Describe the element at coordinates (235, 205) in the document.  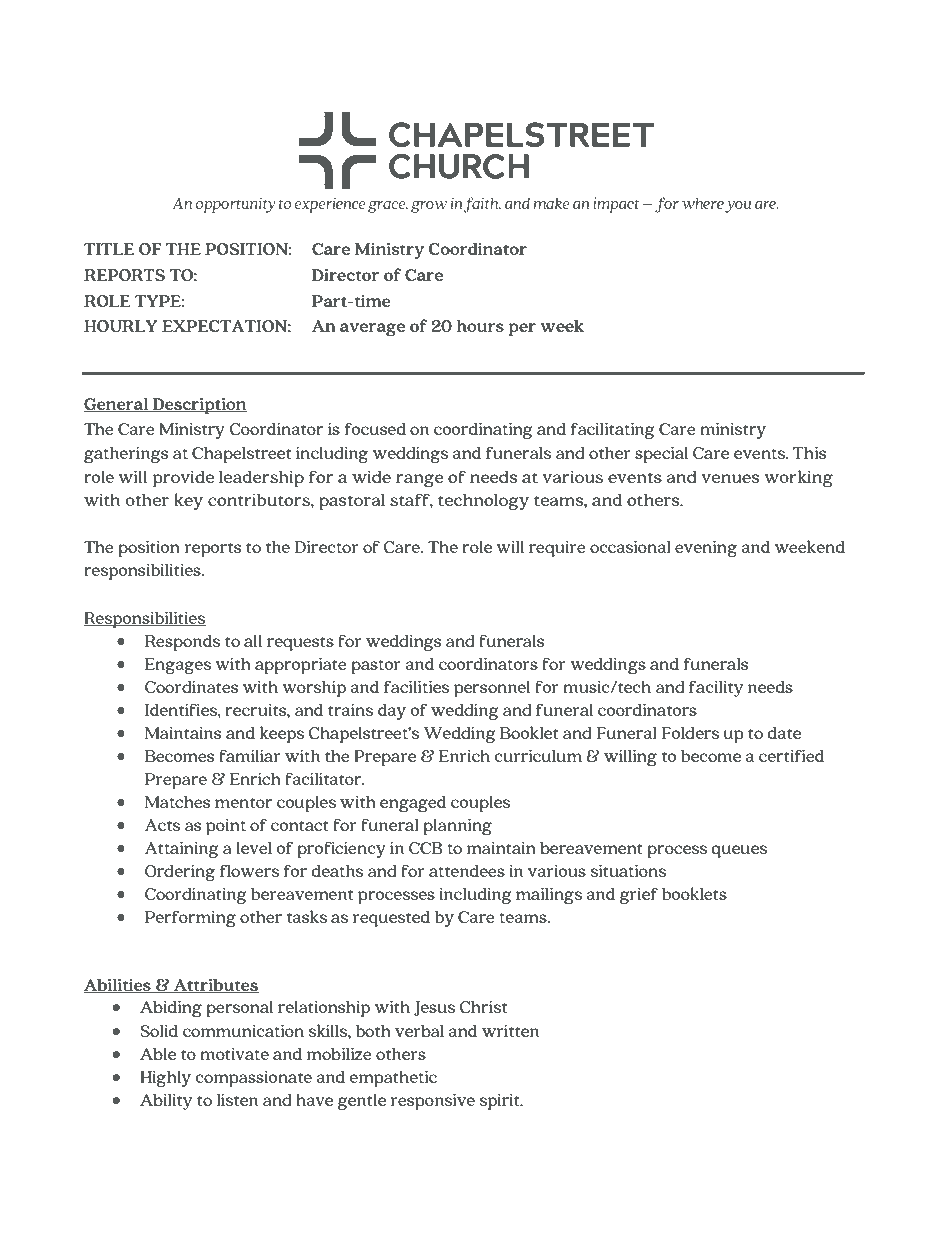
I see `opportunity` at that location.
